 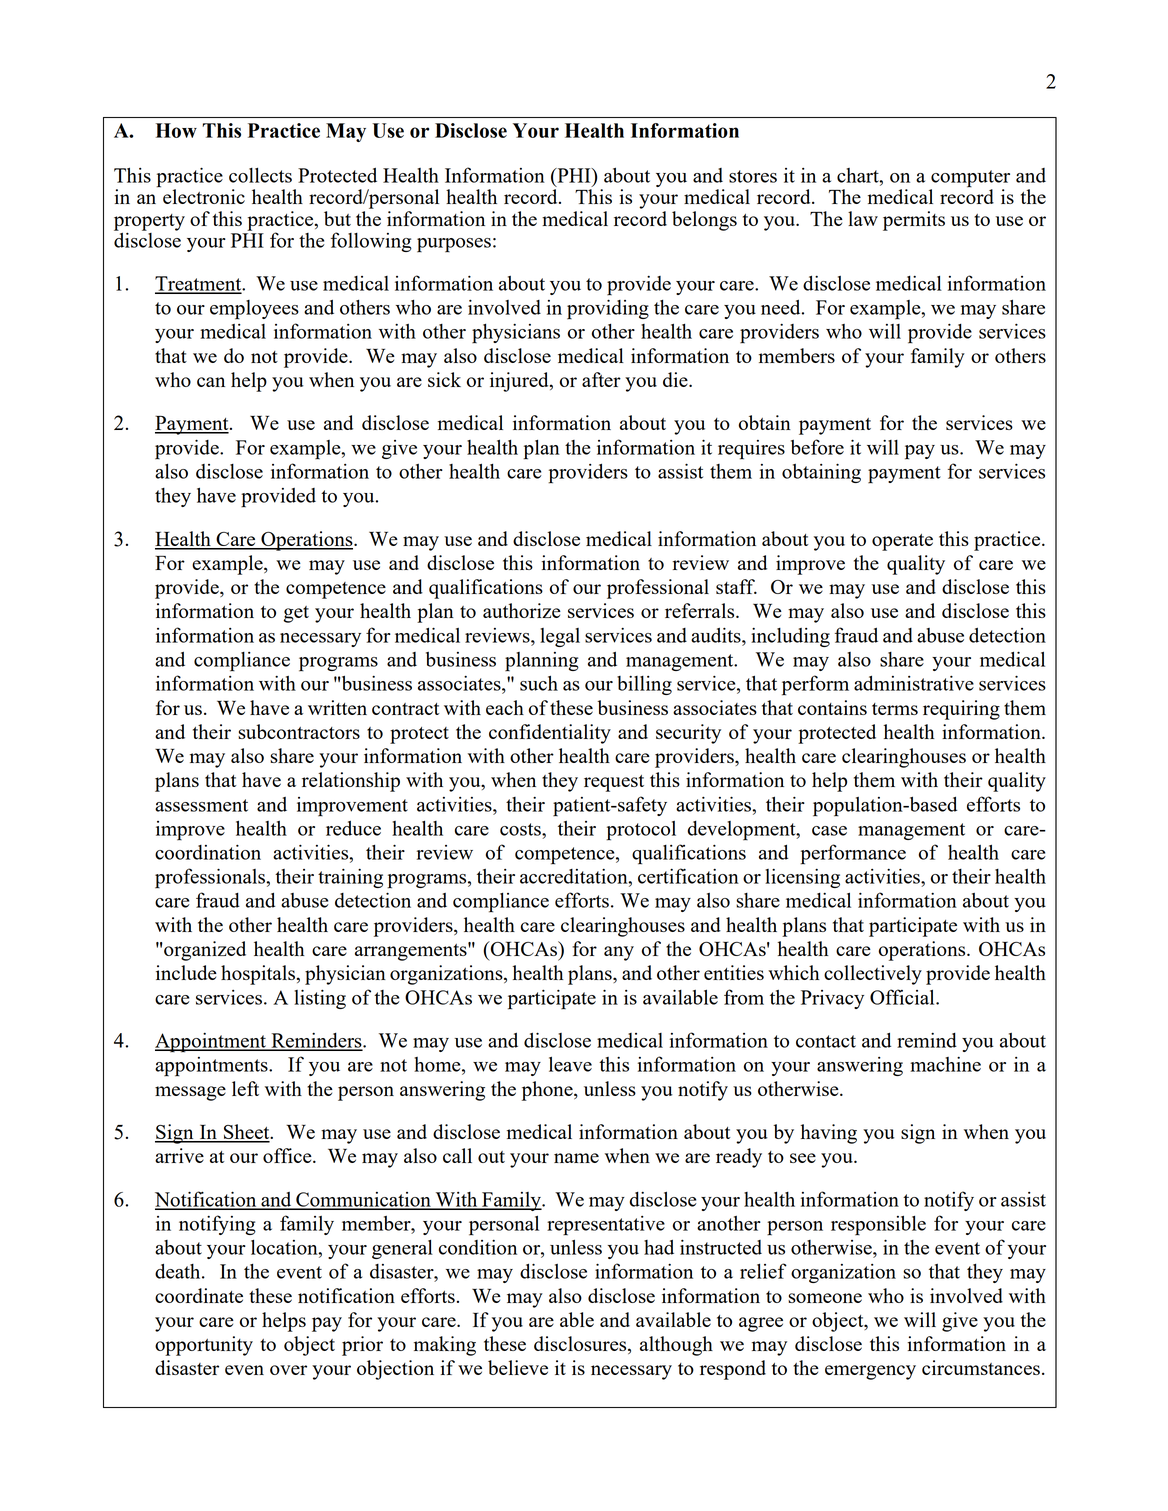 I want to click on law, so click(x=863, y=218).
